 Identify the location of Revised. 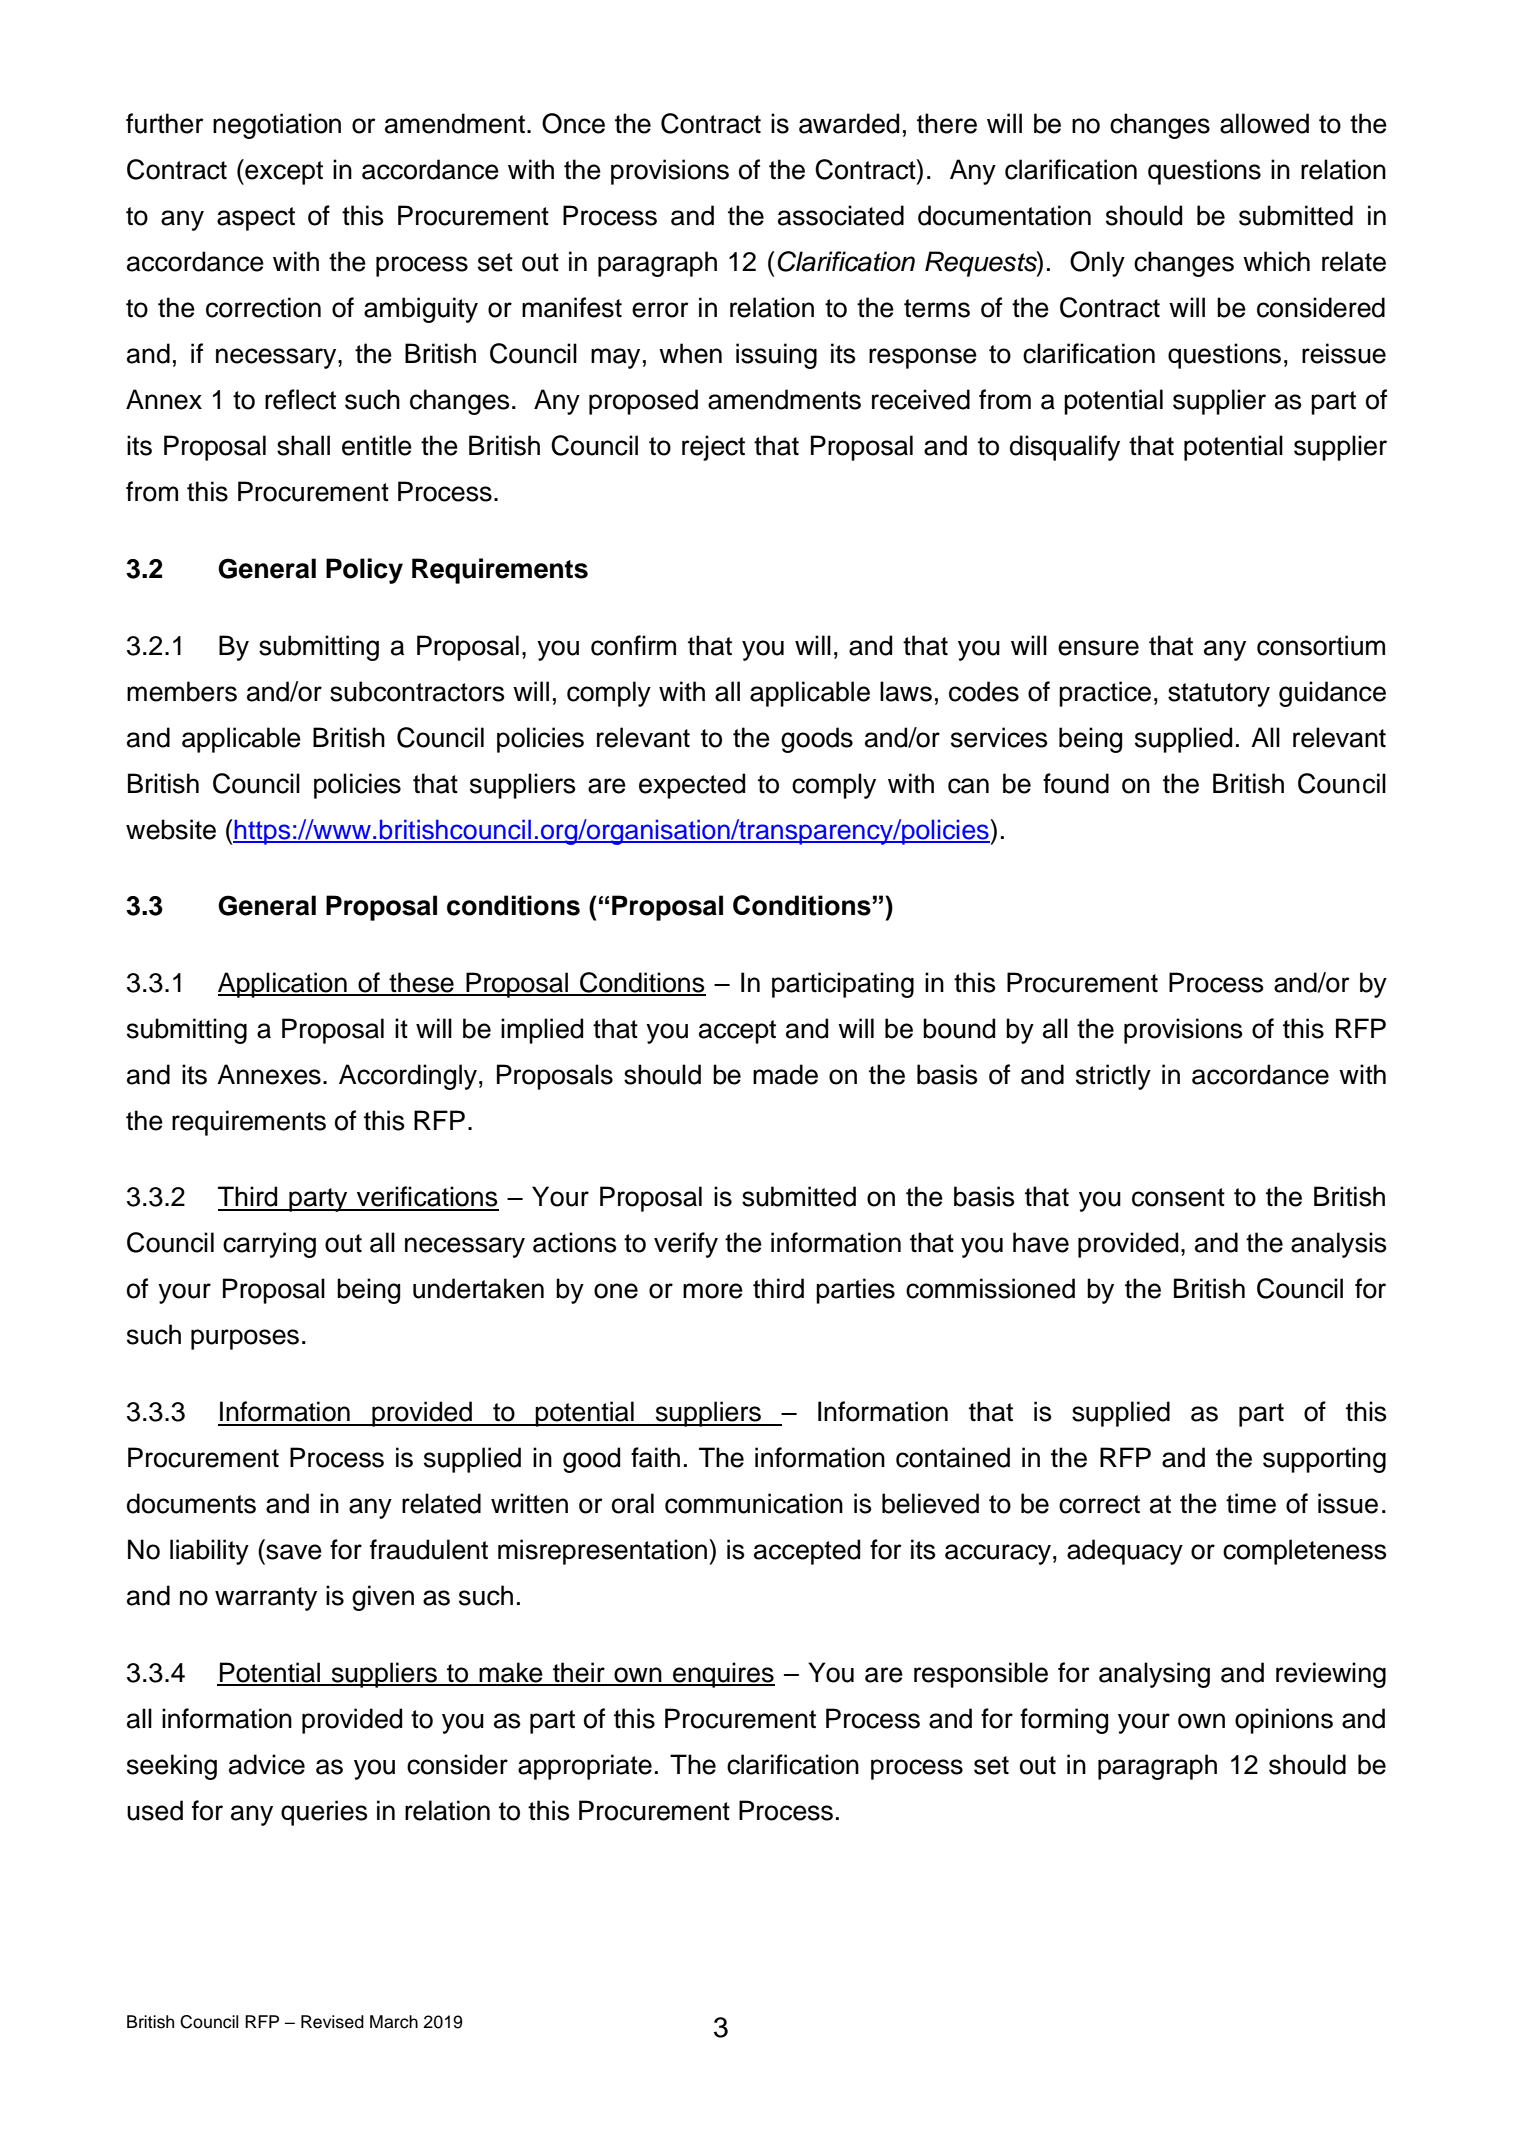
(332, 2022).
